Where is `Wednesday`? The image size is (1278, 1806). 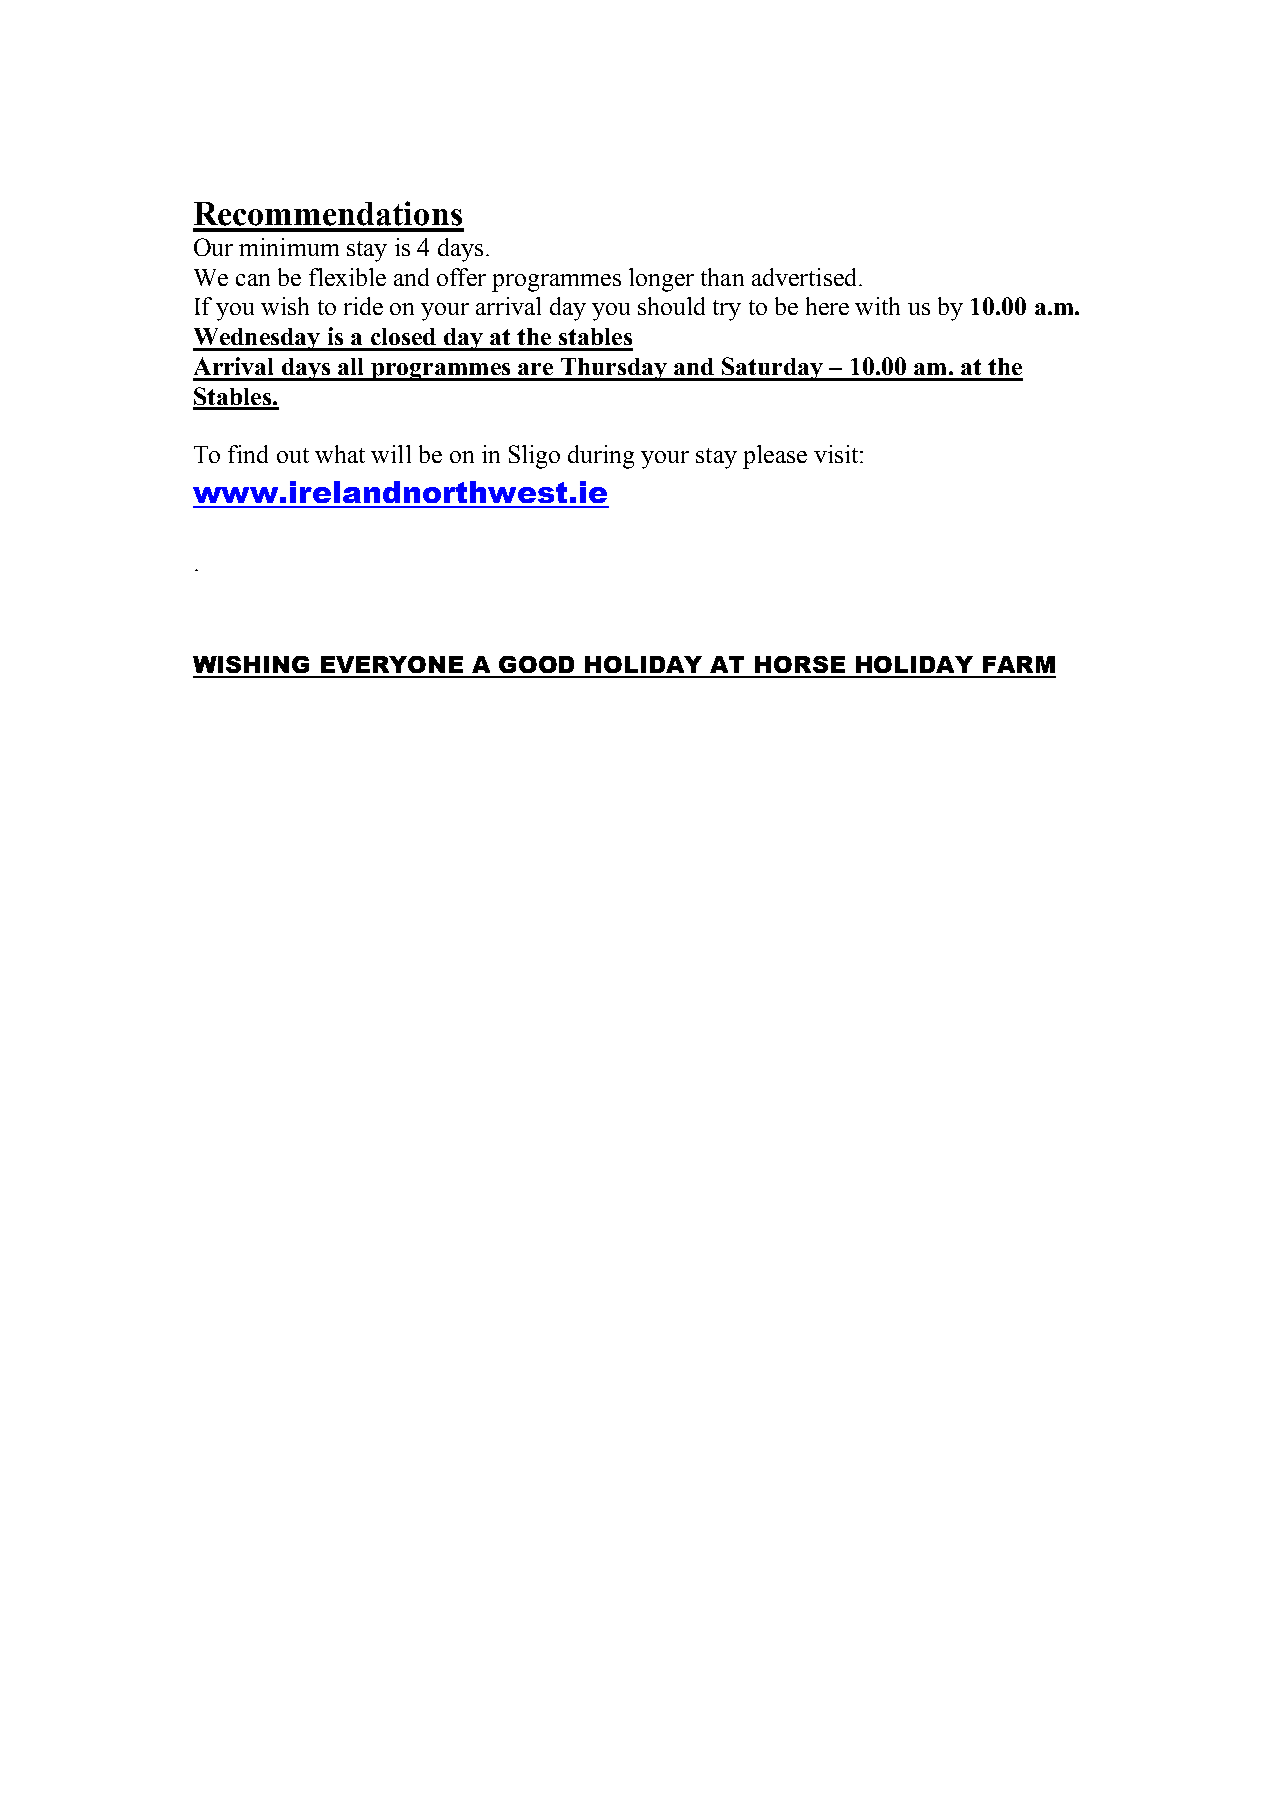
Wednesday is located at coordinates (257, 339).
